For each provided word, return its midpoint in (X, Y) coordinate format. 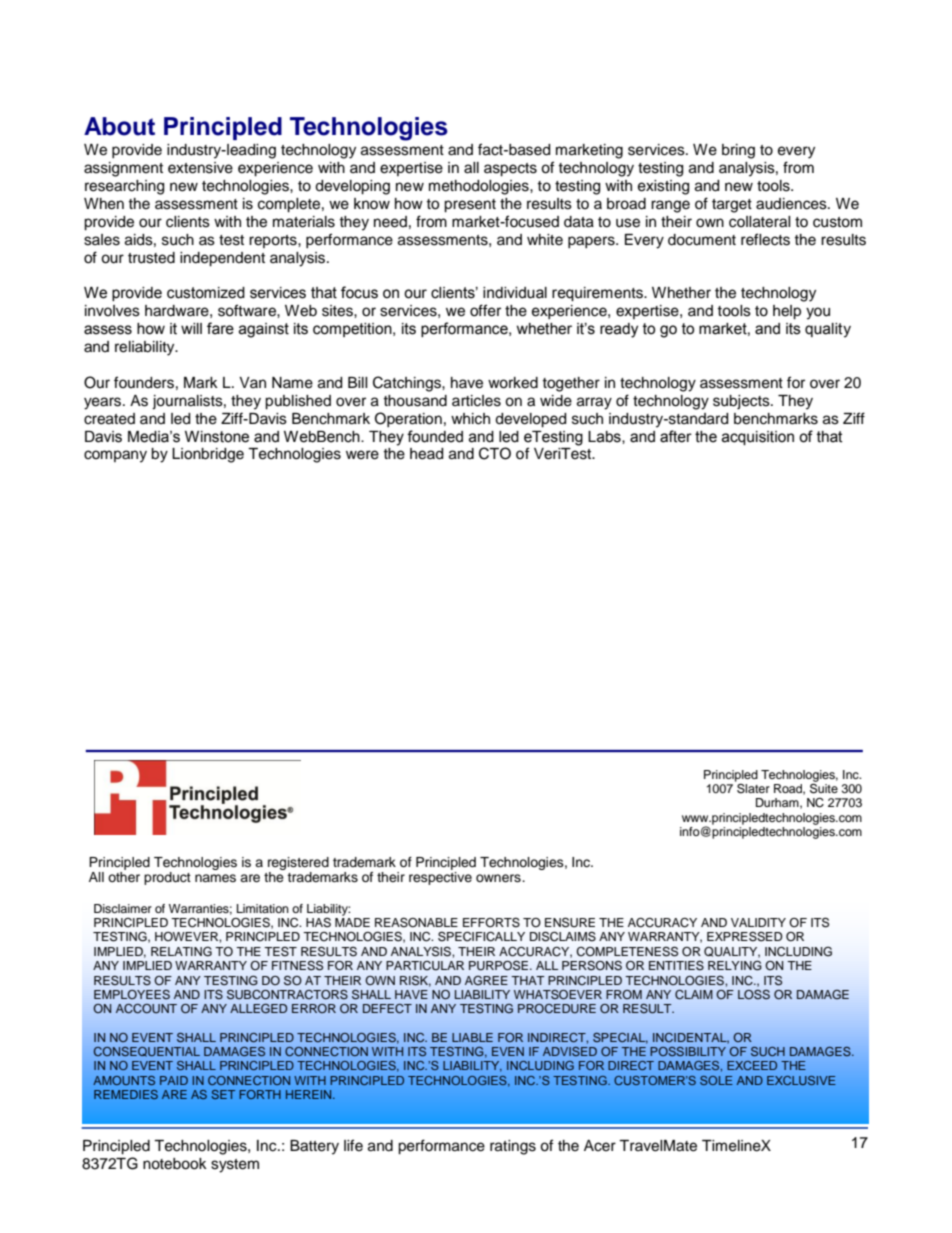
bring (738, 151)
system (235, 1166)
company (115, 456)
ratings (513, 1147)
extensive (200, 168)
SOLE (716, 1080)
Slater (752, 787)
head (426, 454)
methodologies (480, 187)
